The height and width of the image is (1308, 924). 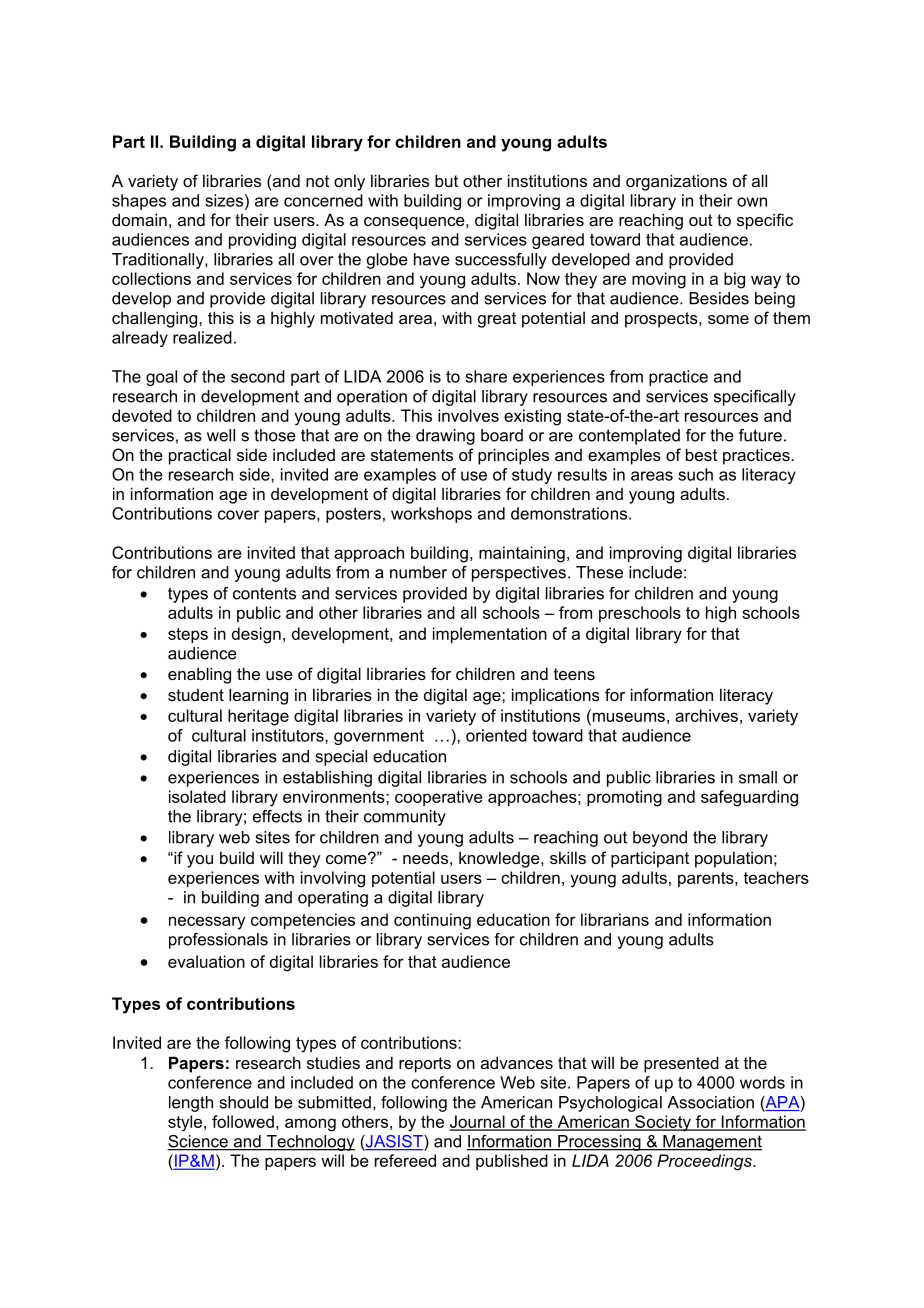 I want to click on have, so click(x=432, y=259).
